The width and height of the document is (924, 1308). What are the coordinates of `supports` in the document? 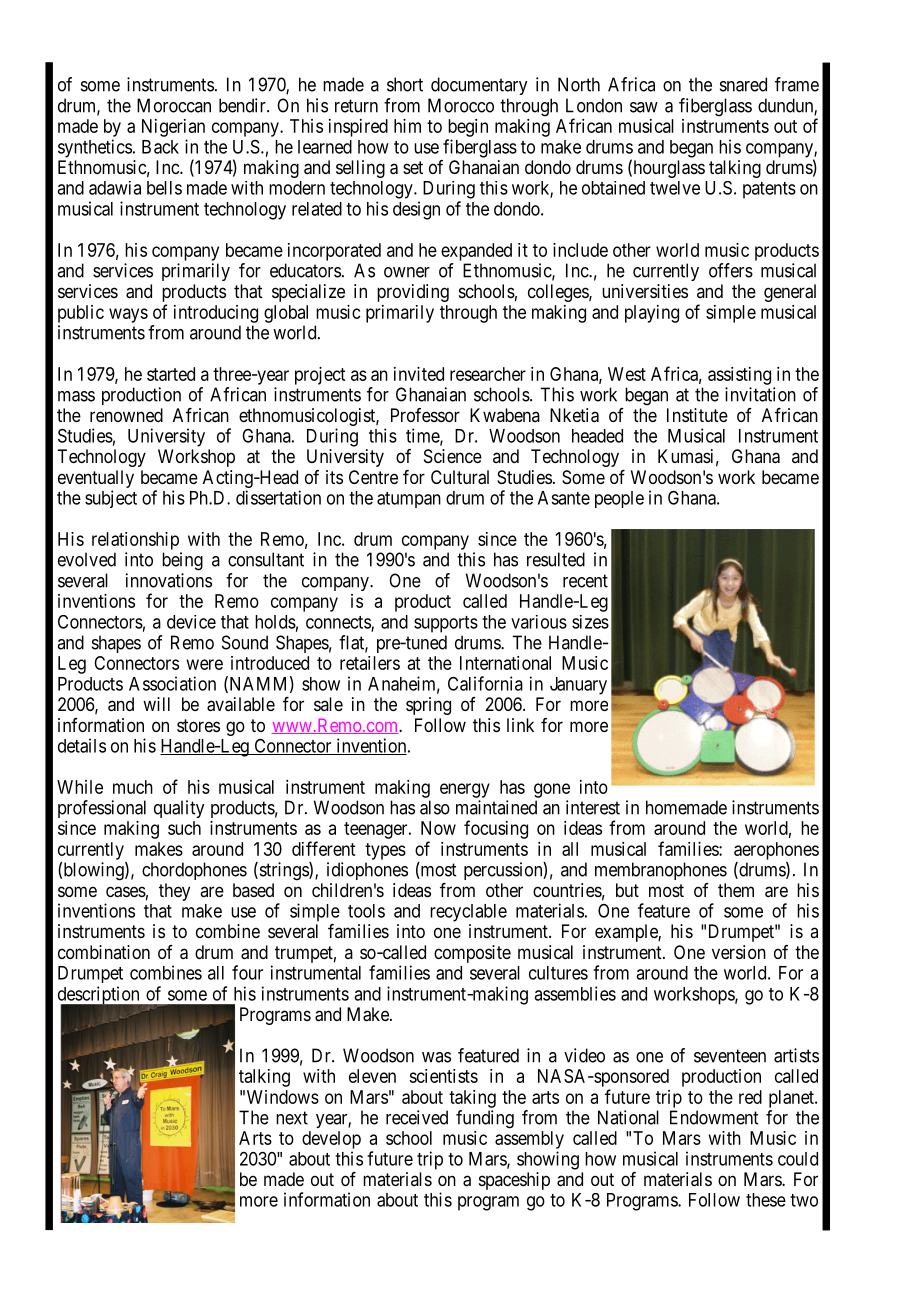 It's located at (446, 624).
